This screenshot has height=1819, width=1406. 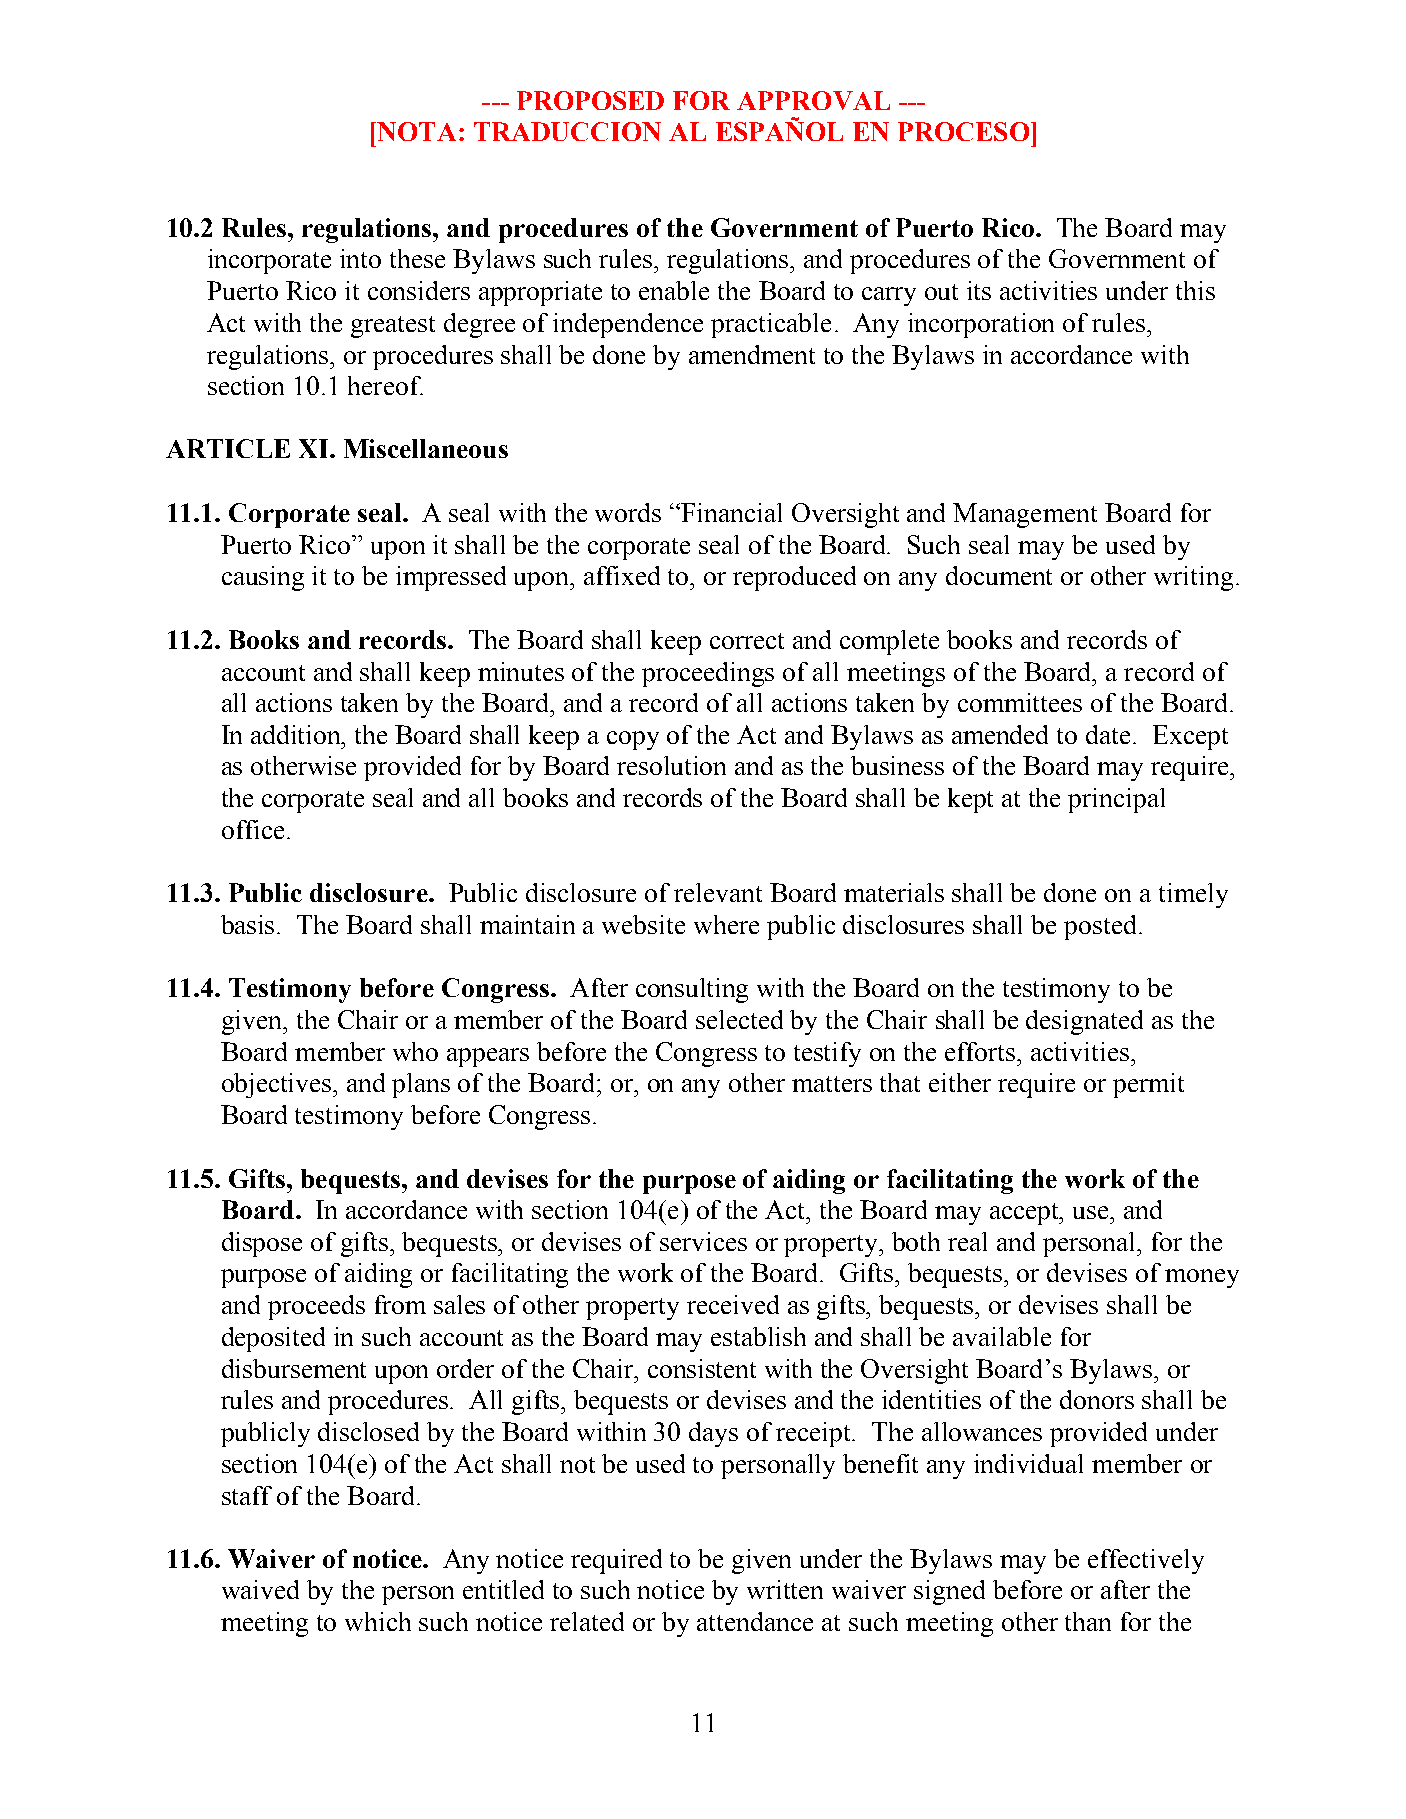 What do you see at coordinates (415, 131) in the screenshot?
I see `NOTA` at bounding box center [415, 131].
